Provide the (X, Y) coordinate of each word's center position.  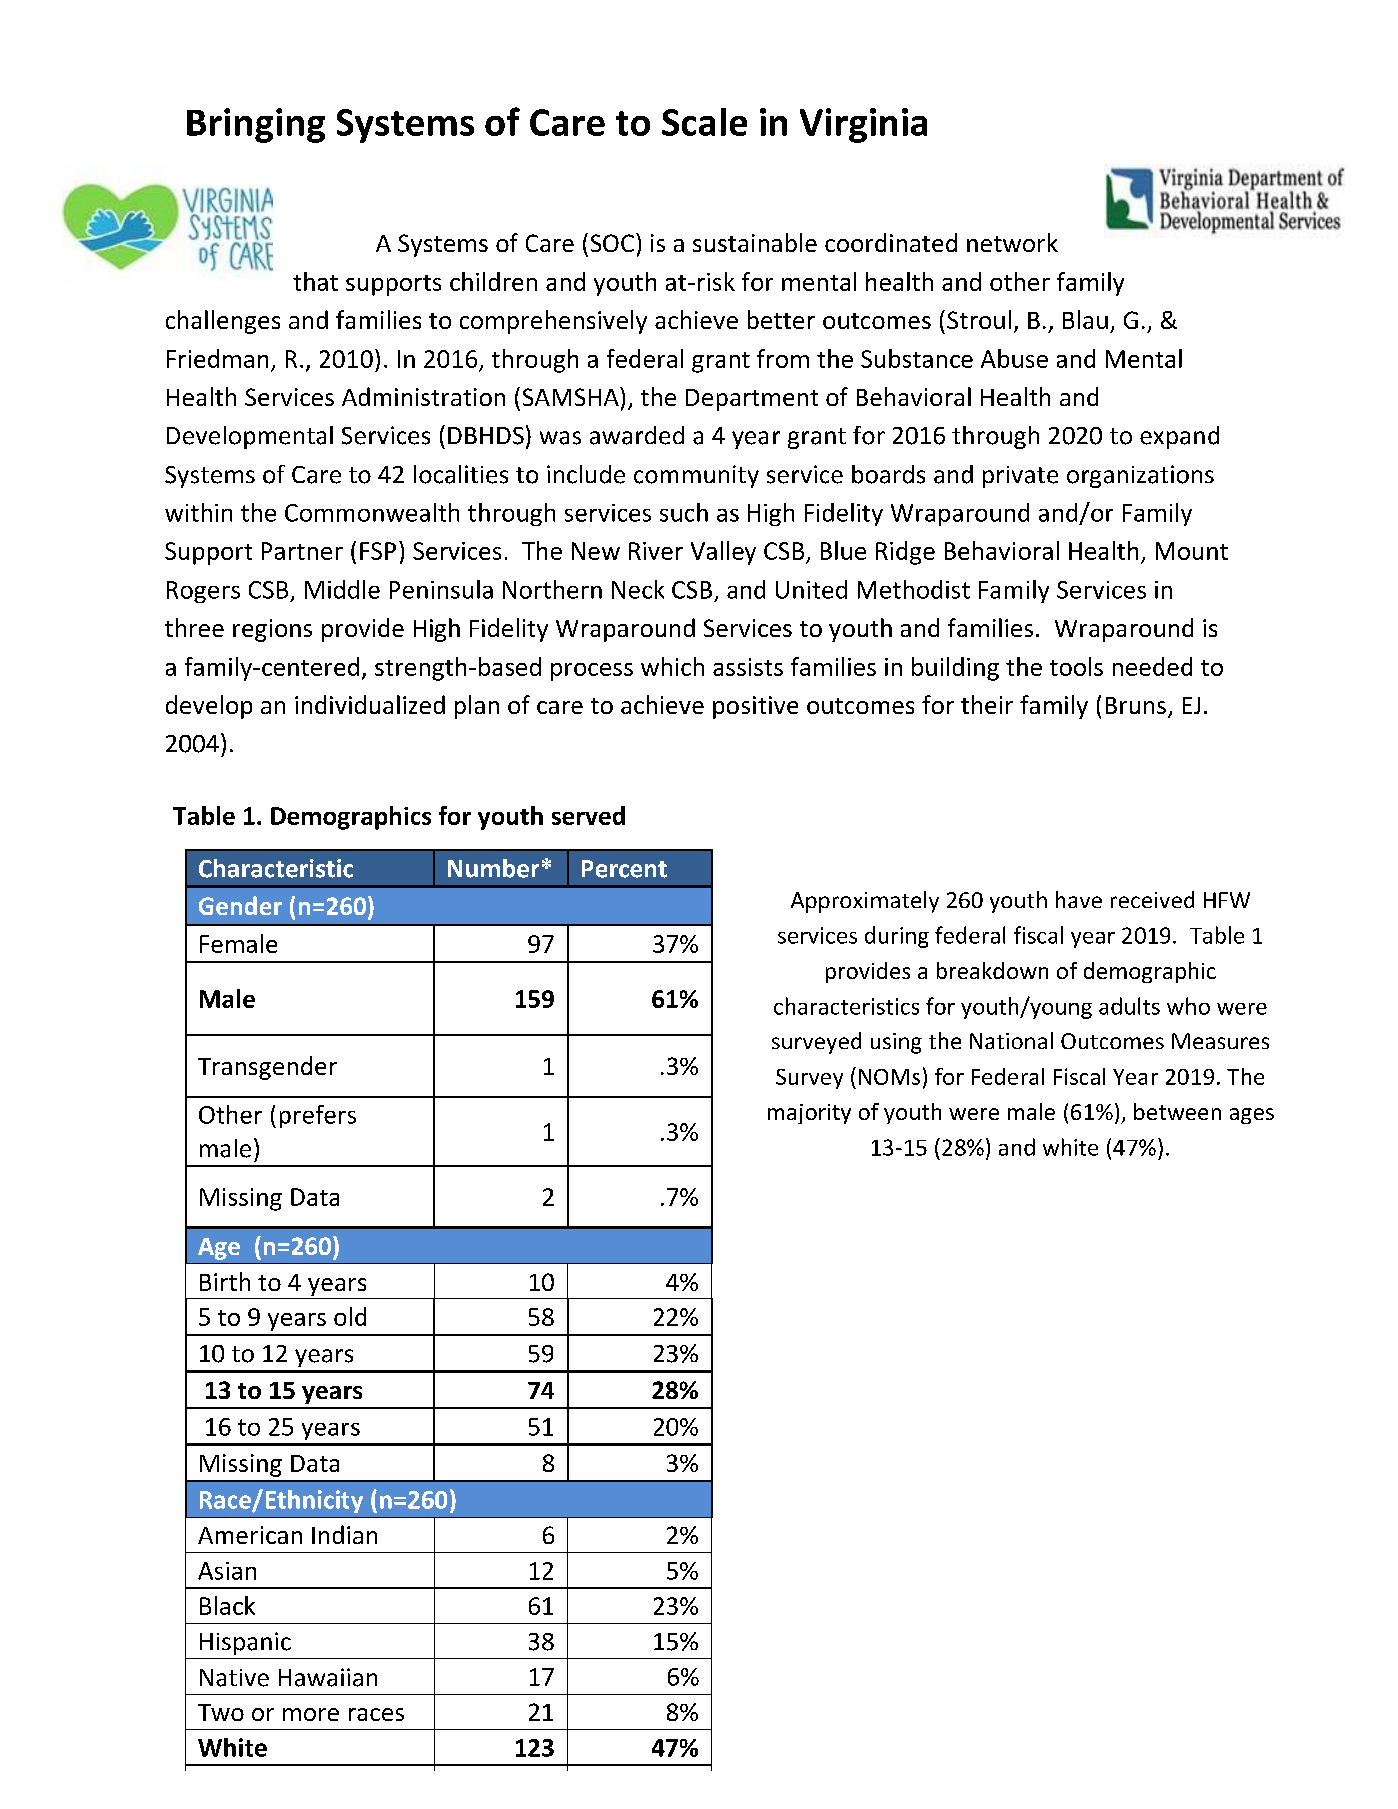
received (1152, 899)
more (311, 1714)
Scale (704, 122)
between (1177, 1111)
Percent (624, 869)
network (1012, 242)
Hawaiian (328, 1677)
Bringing (256, 125)
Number (493, 868)
